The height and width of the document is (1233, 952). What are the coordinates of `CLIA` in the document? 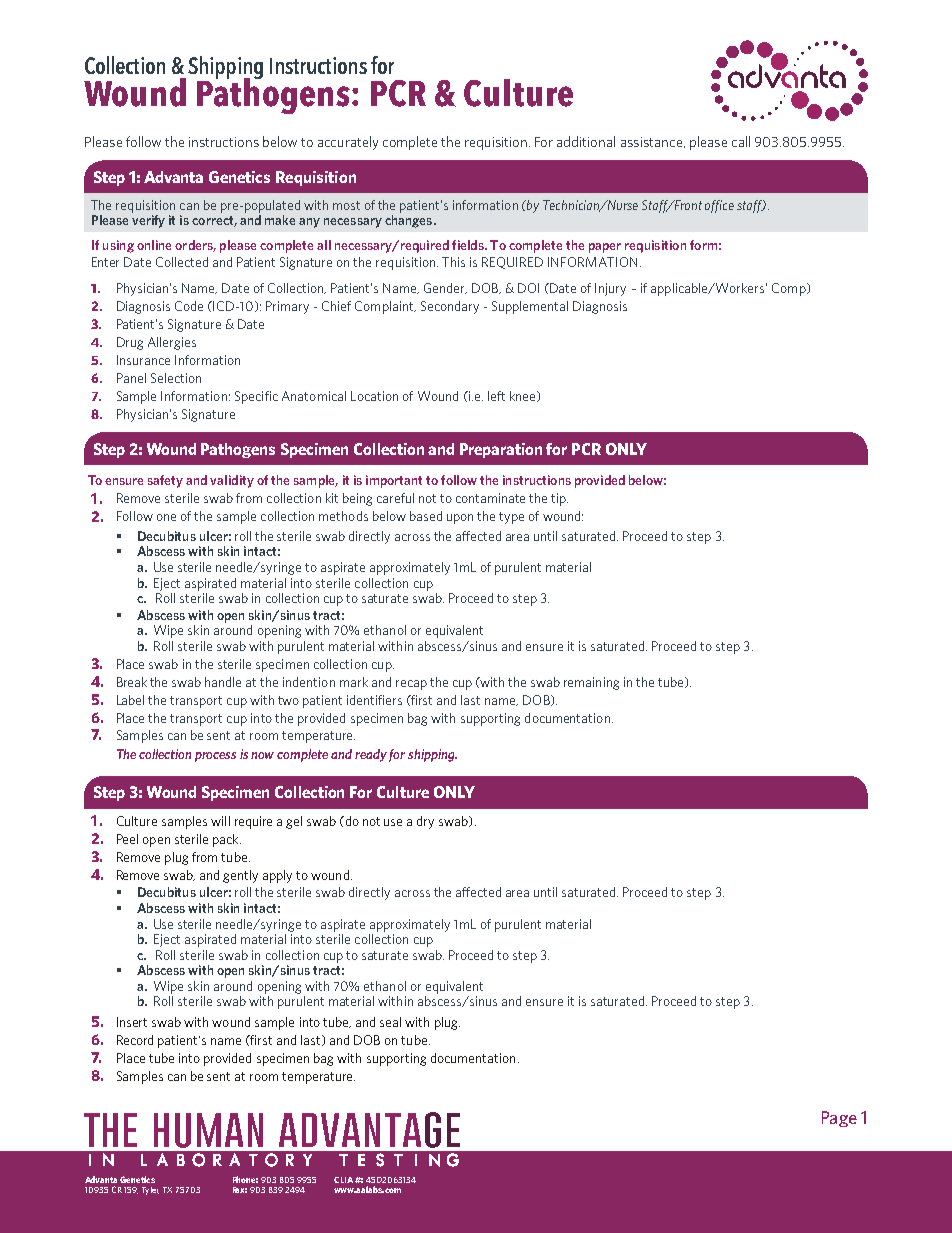 It's located at (345, 1180).
